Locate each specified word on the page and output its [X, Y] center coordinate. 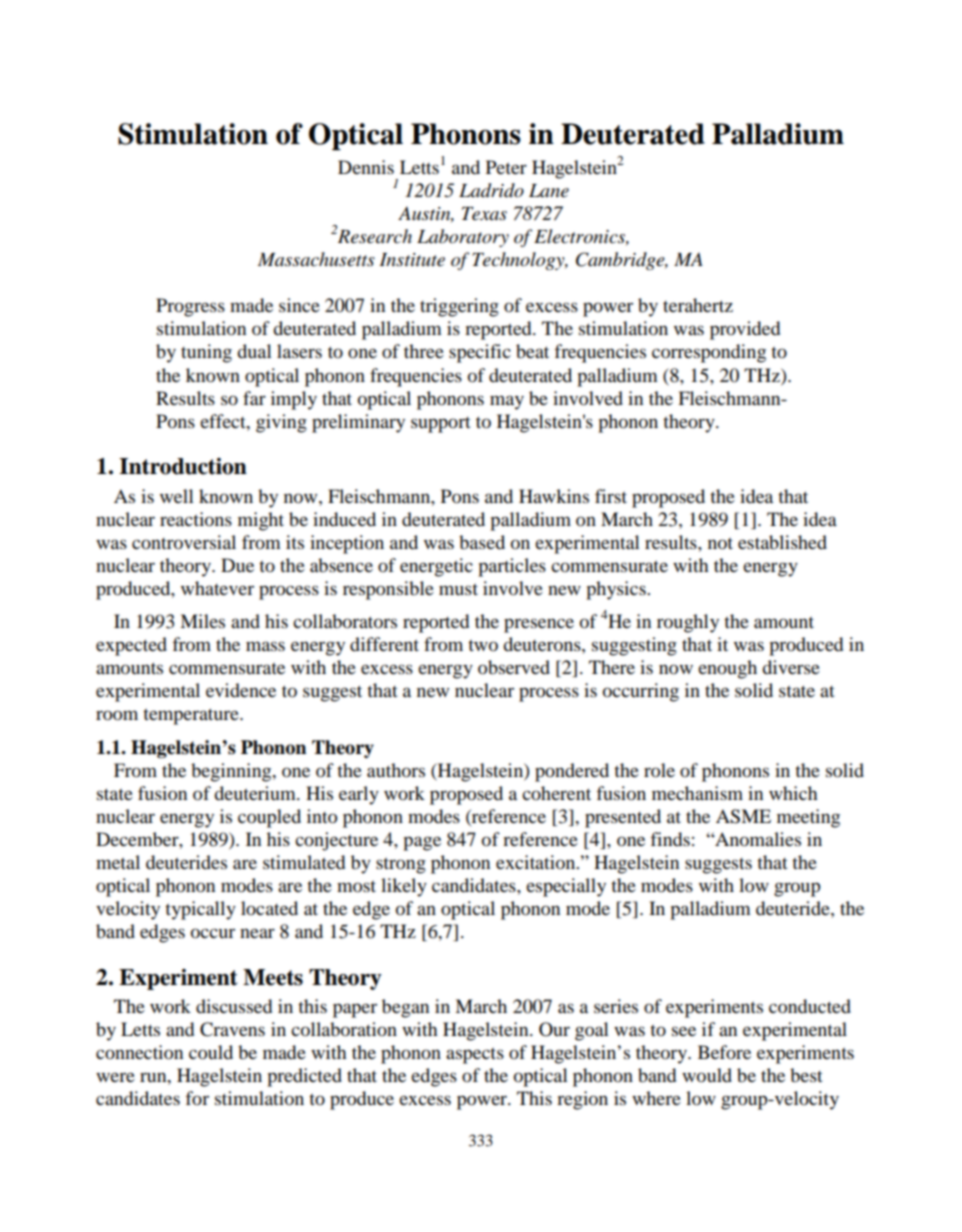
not [720, 543]
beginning [232, 772]
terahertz [698, 305]
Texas [484, 214]
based [482, 542]
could [211, 1052]
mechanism [697, 793]
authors [396, 770]
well [177, 496]
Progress [190, 307]
